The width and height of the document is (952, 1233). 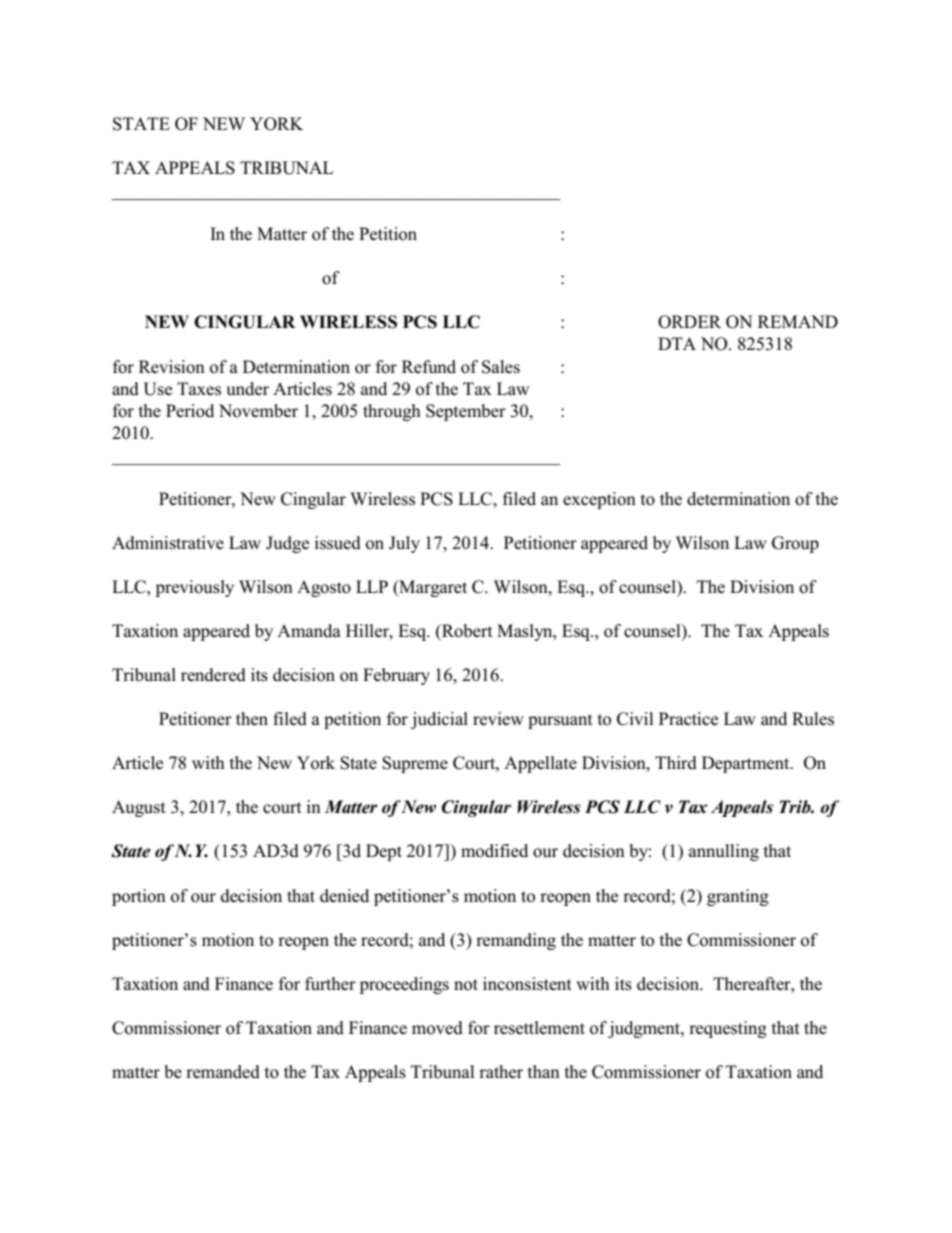 I want to click on Group, so click(x=795, y=544).
